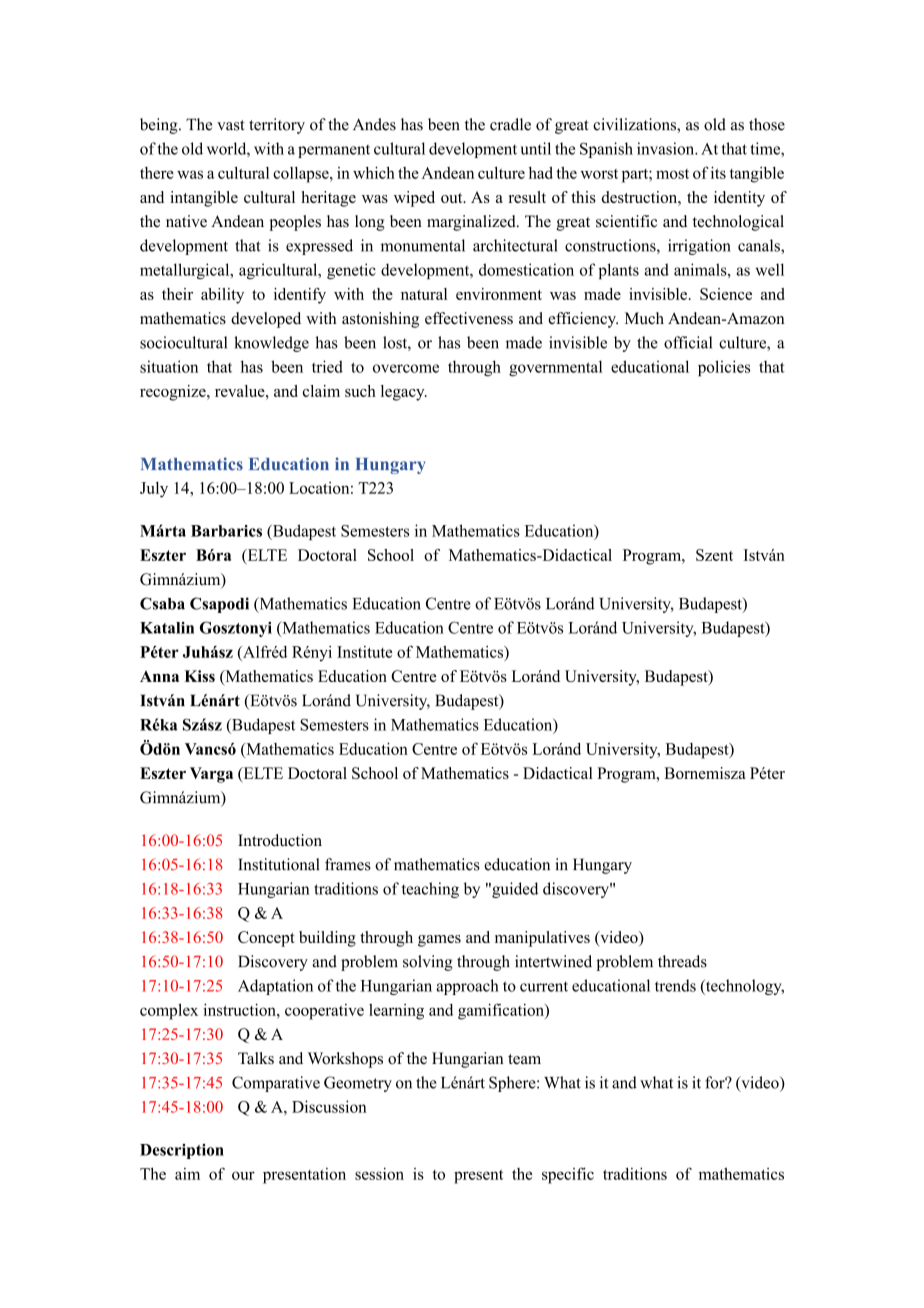 This document has height=1308, width=924. I want to click on Varga, so click(211, 775).
